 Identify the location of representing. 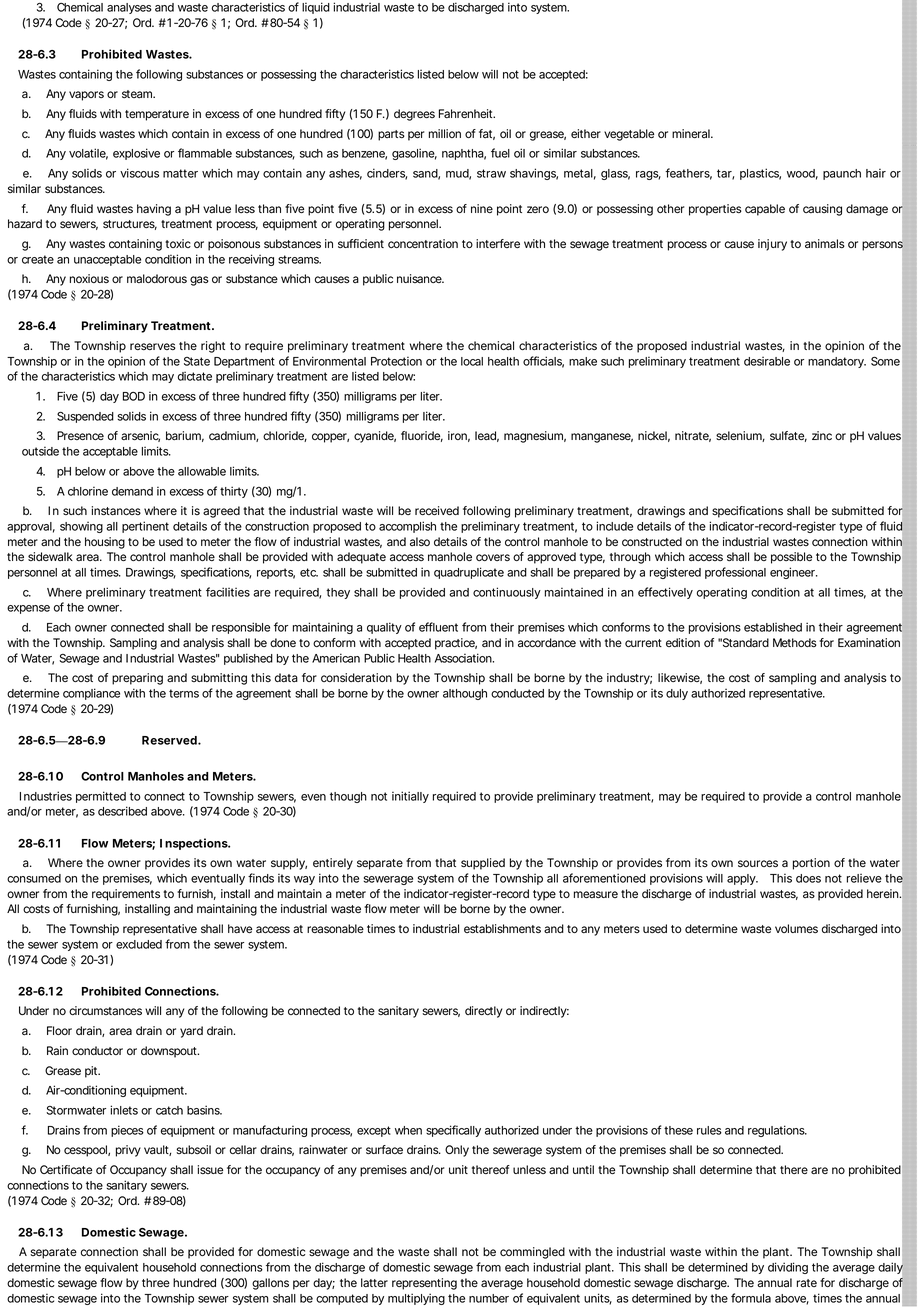
(424, 1284).
